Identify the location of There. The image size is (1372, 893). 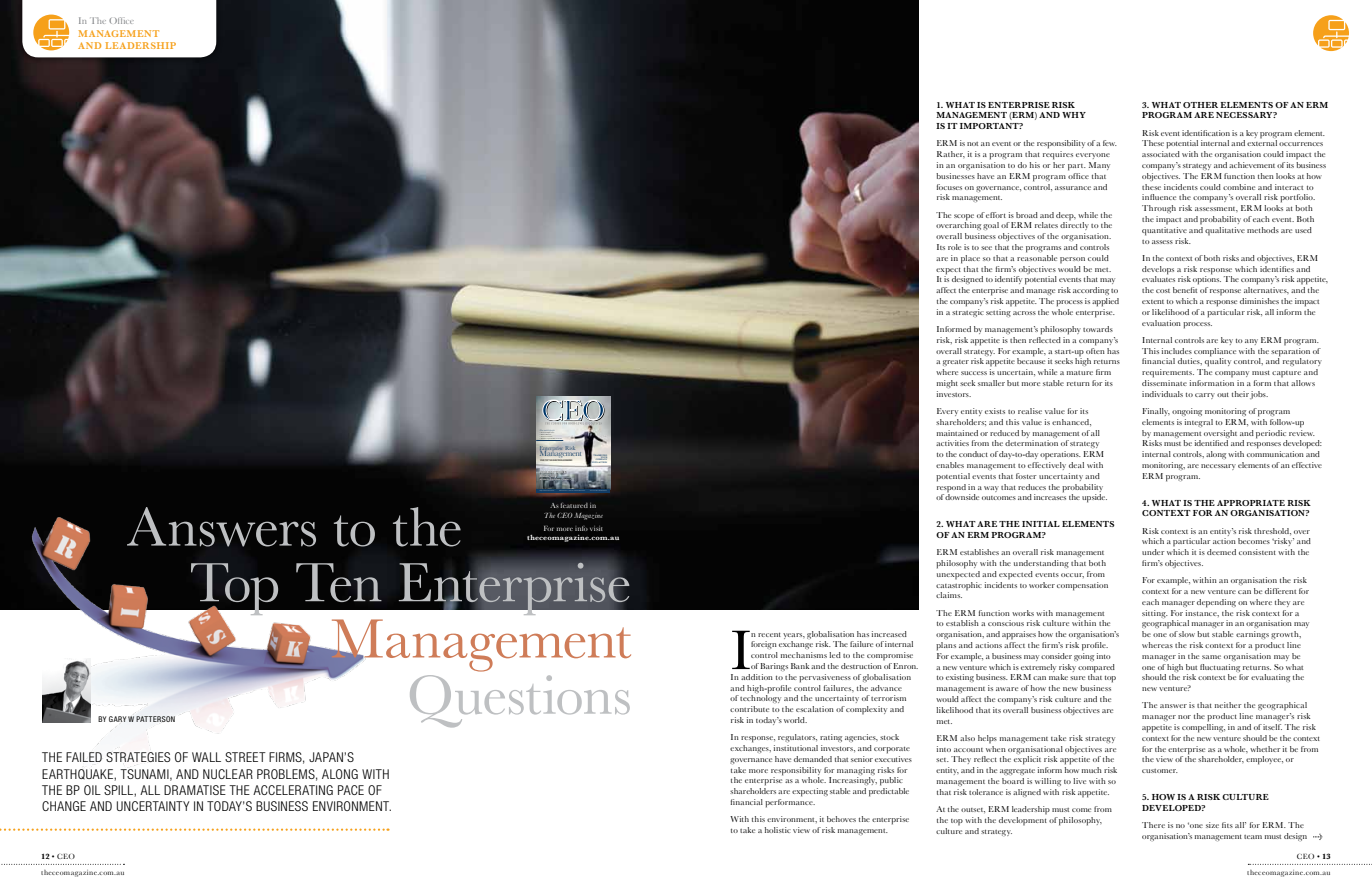
(1153, 825).
